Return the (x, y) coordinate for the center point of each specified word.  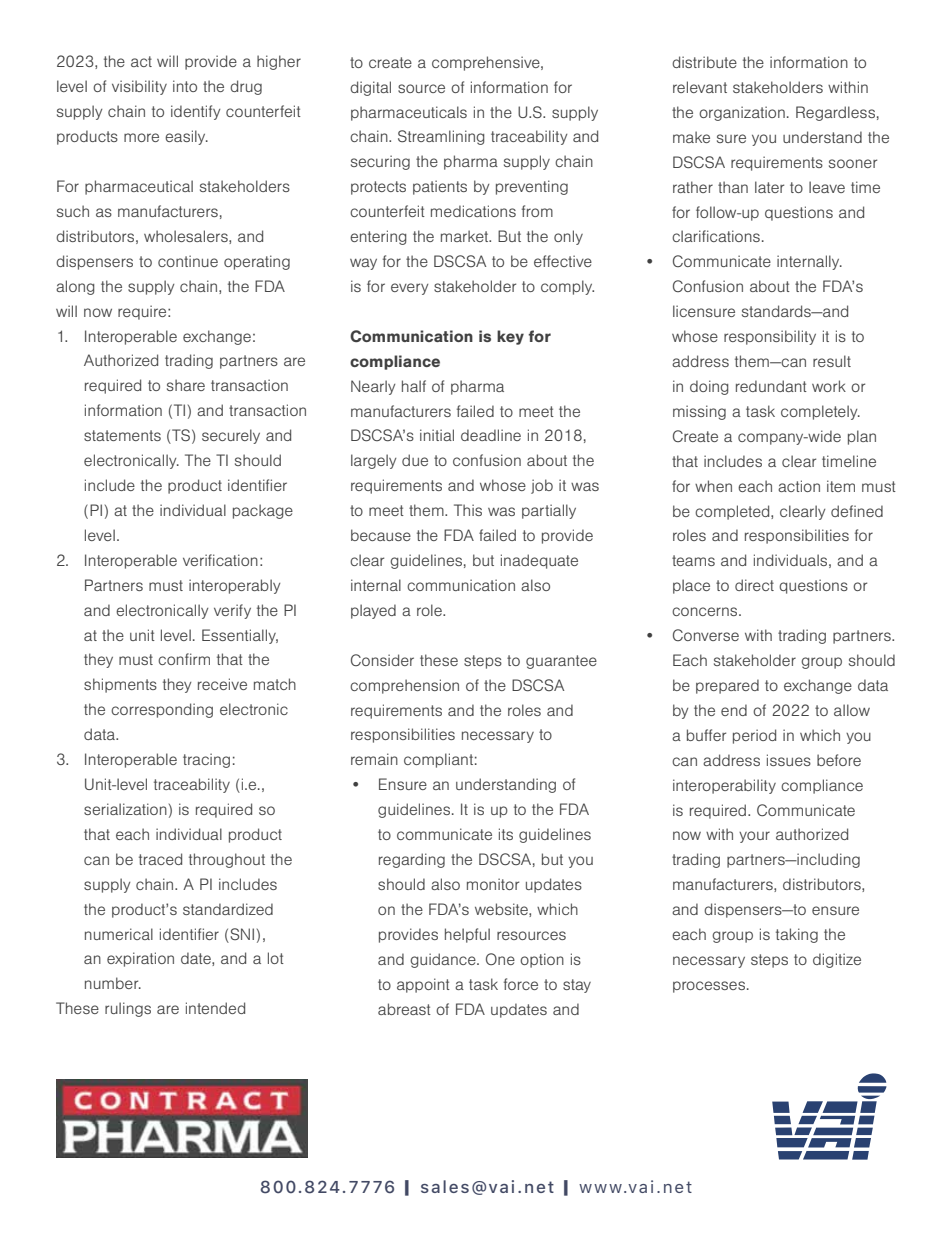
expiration (140, 959)
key (510, 337)
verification (220, 560)
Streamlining (441, 137)
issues (789, 760)
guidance (444, 960)
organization (742, 113)
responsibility (770, 337)
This (468, 510)
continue (188, 261)
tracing (206, 760)
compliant (438, 760)
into (185, 86)
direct (754, 585)
